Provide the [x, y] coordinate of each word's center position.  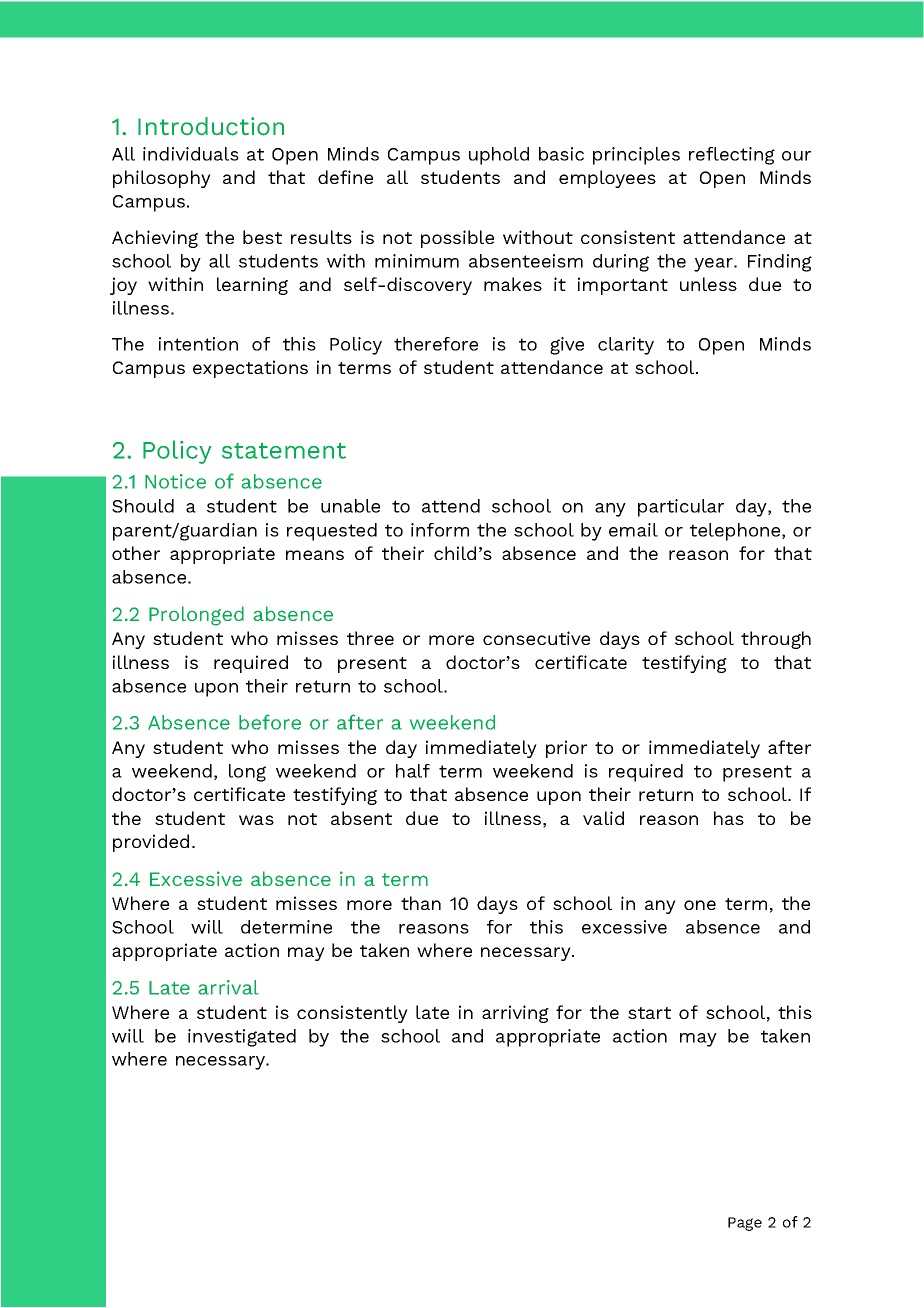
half [413, 771]
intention [198, 344]
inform [440, 530]
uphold [499, 156]
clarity [626, 346]
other [136, 553]
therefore [436, 344]
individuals [191, 154]
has [729, 818]
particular [681, 508]
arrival [229, 987]
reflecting [732, 156]
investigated [242, 1038]
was [256, 820]
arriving [515, 1014]
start [649, 1013]
